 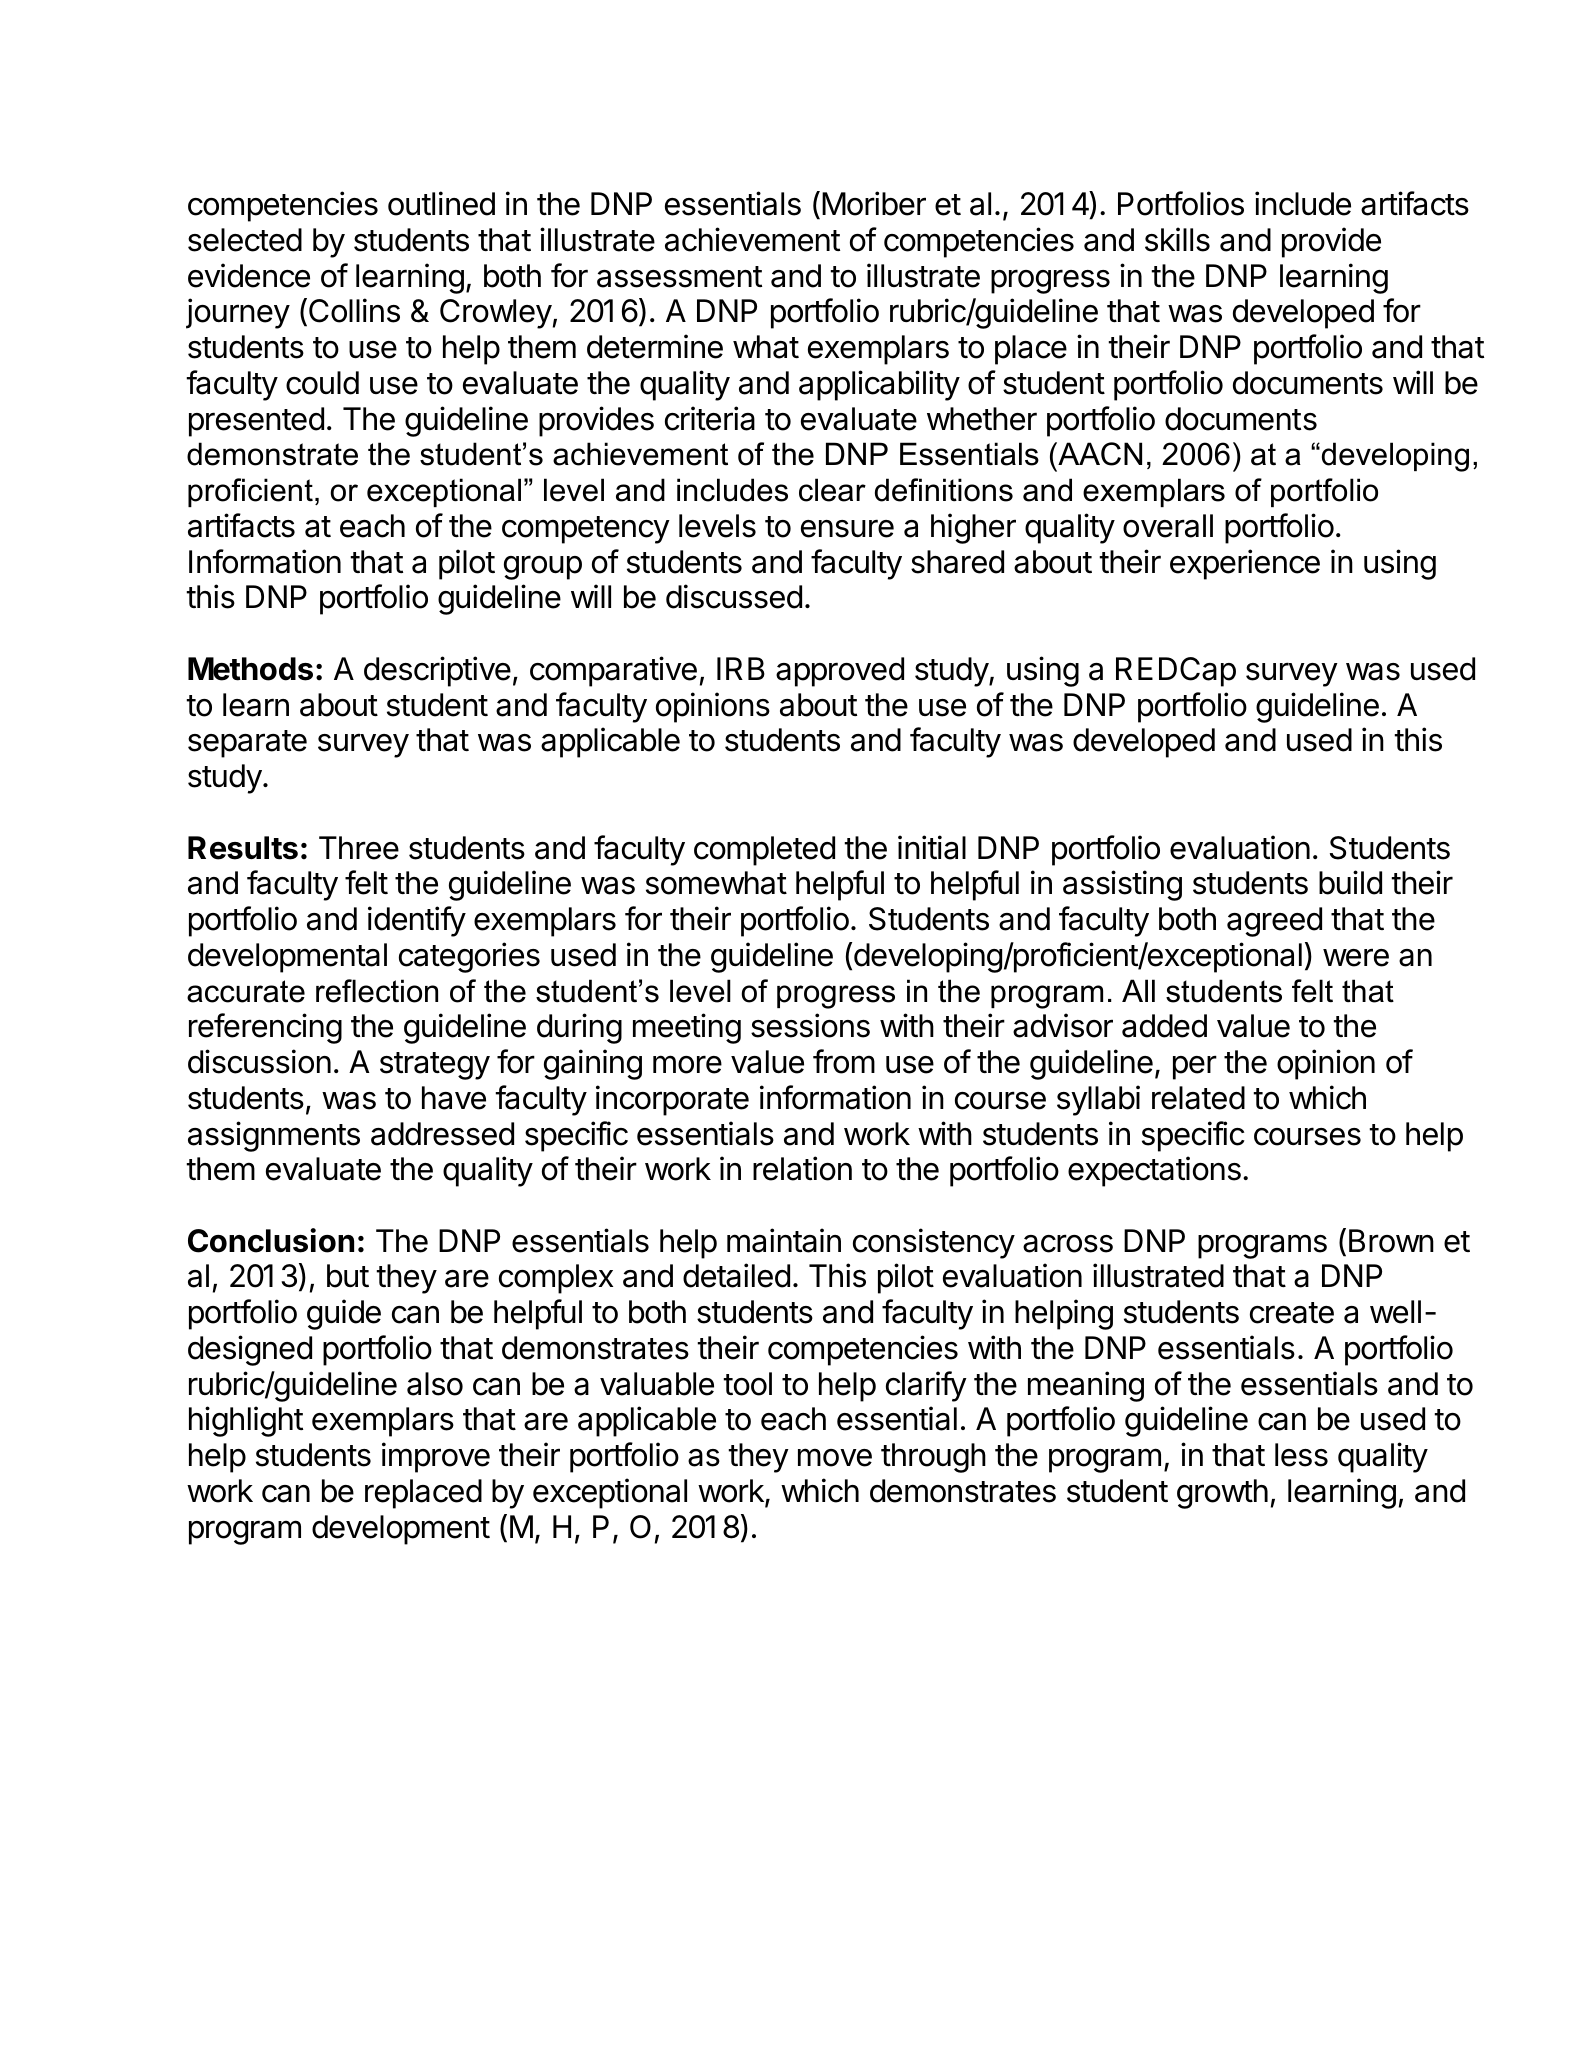 What do you see at coordinates (1177, 239) in the page?
I see `skills` at bounding box center [1177, 239].
